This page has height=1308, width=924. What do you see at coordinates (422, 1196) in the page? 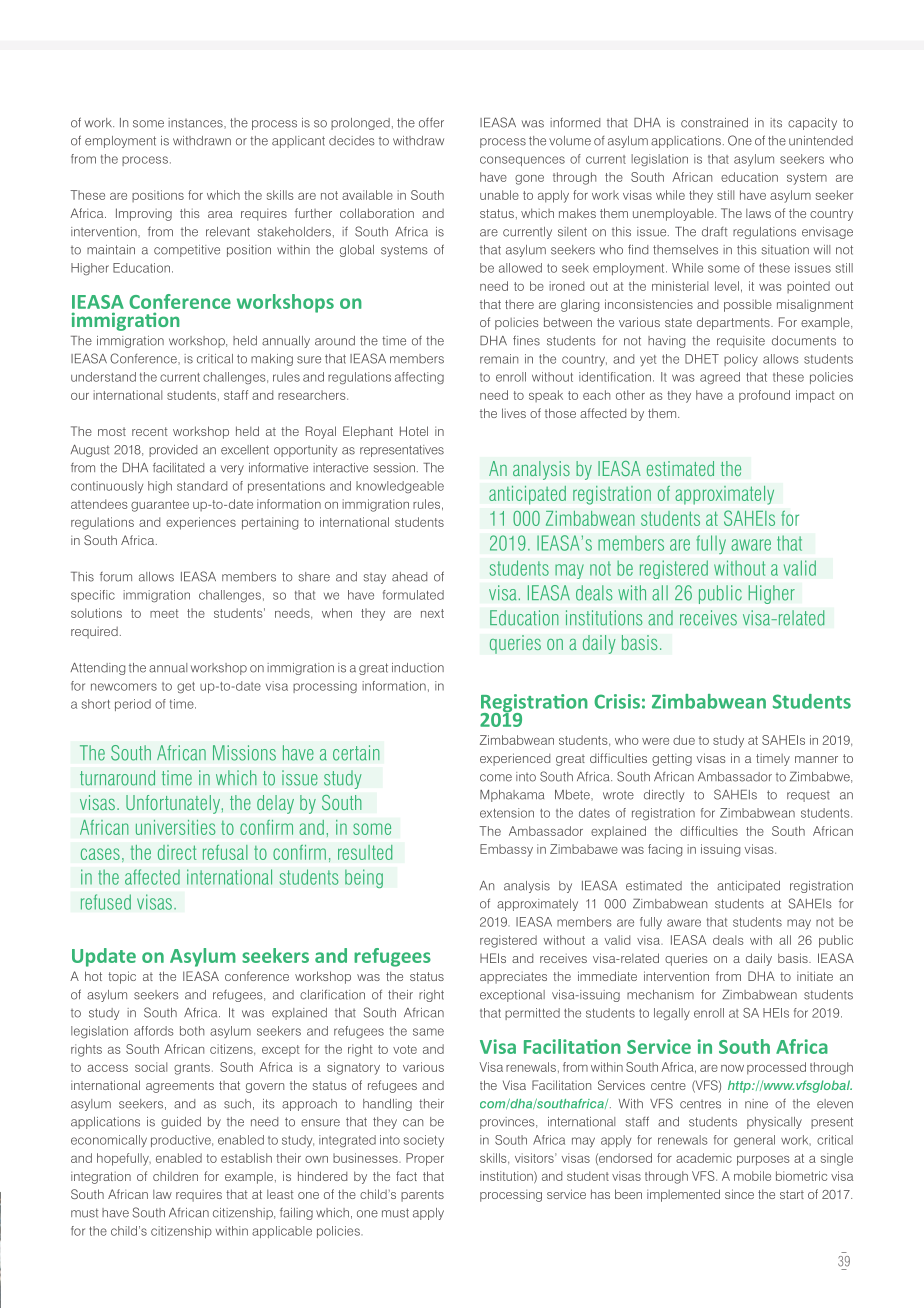
I see `parents` at bounding box center [422, 1196].
